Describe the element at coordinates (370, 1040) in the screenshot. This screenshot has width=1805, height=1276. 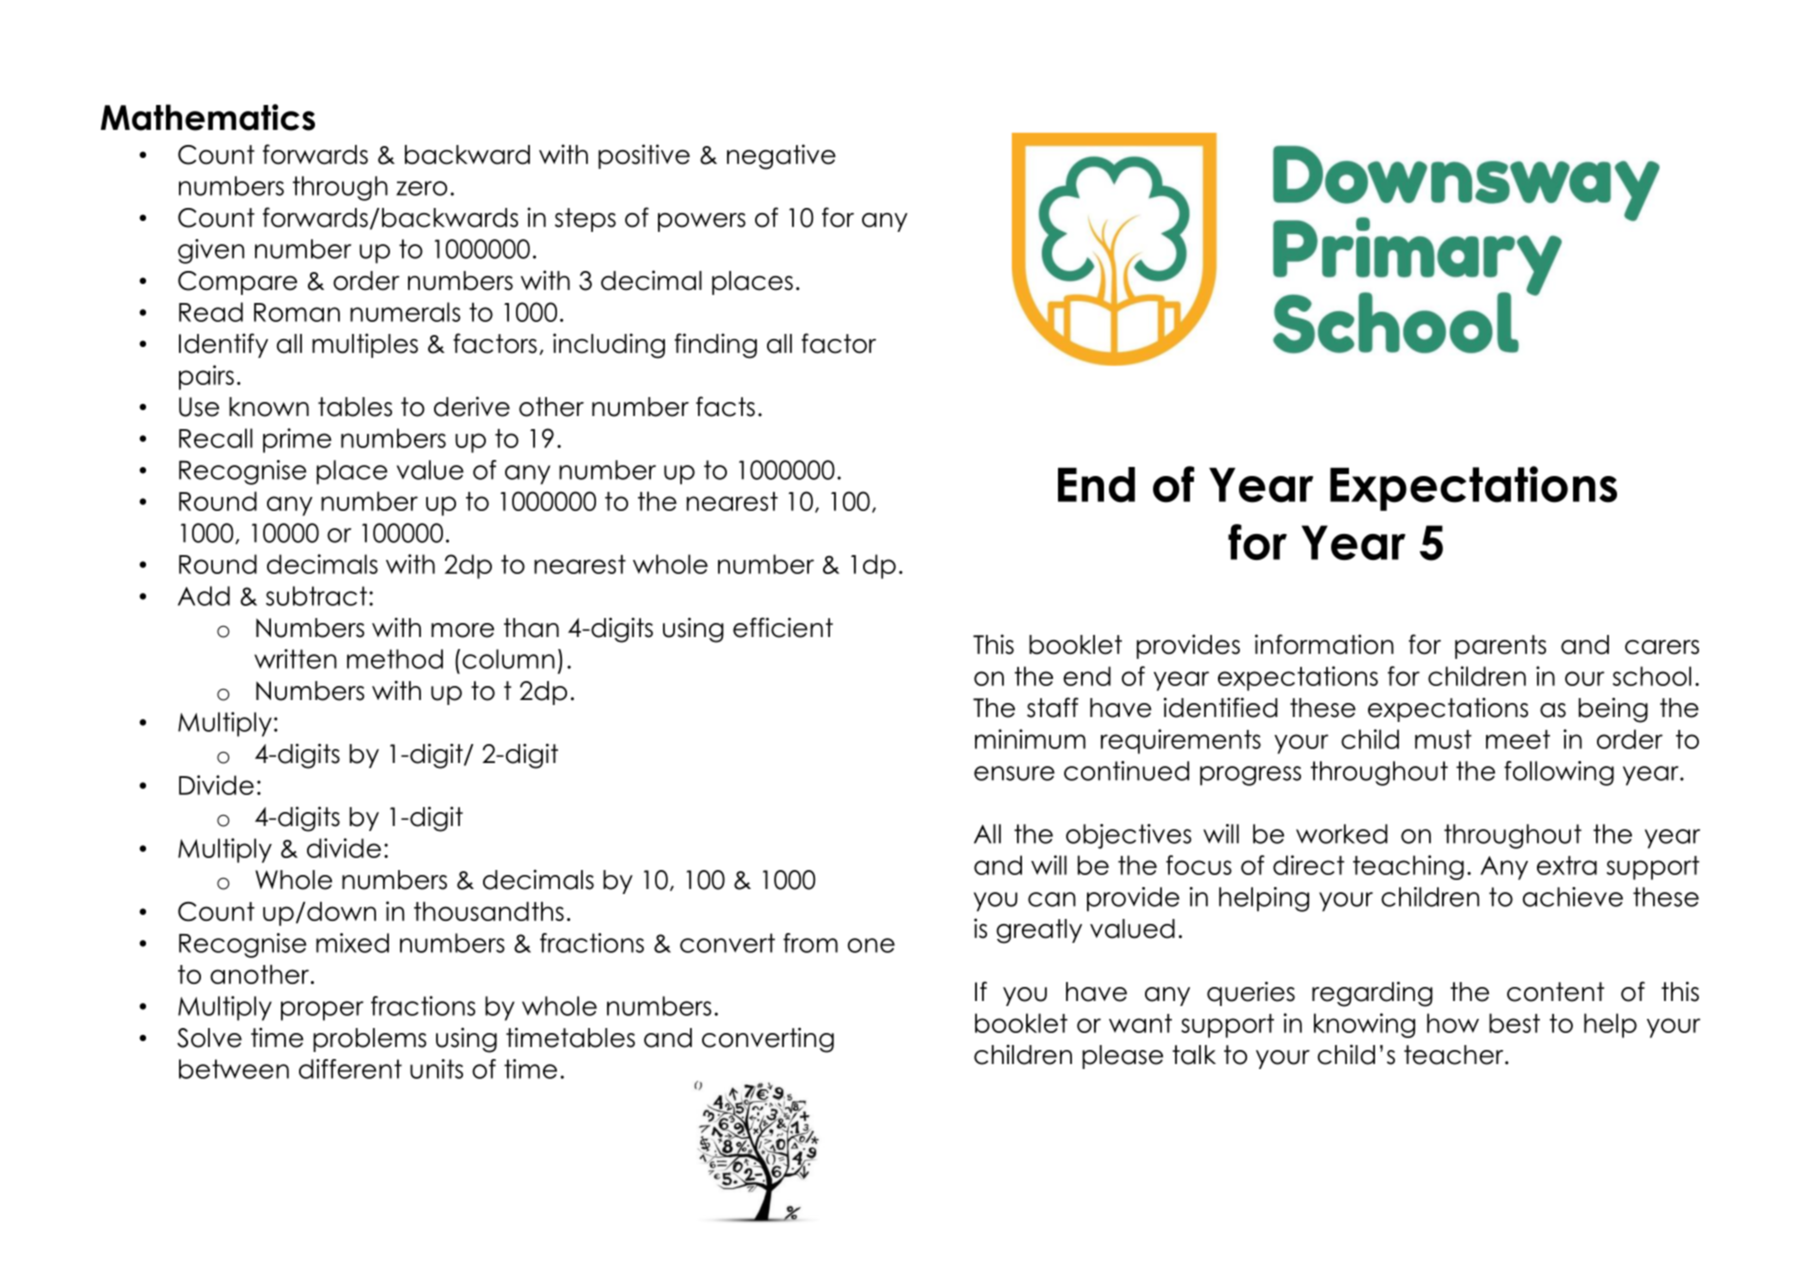
I see `problems` at that location.
